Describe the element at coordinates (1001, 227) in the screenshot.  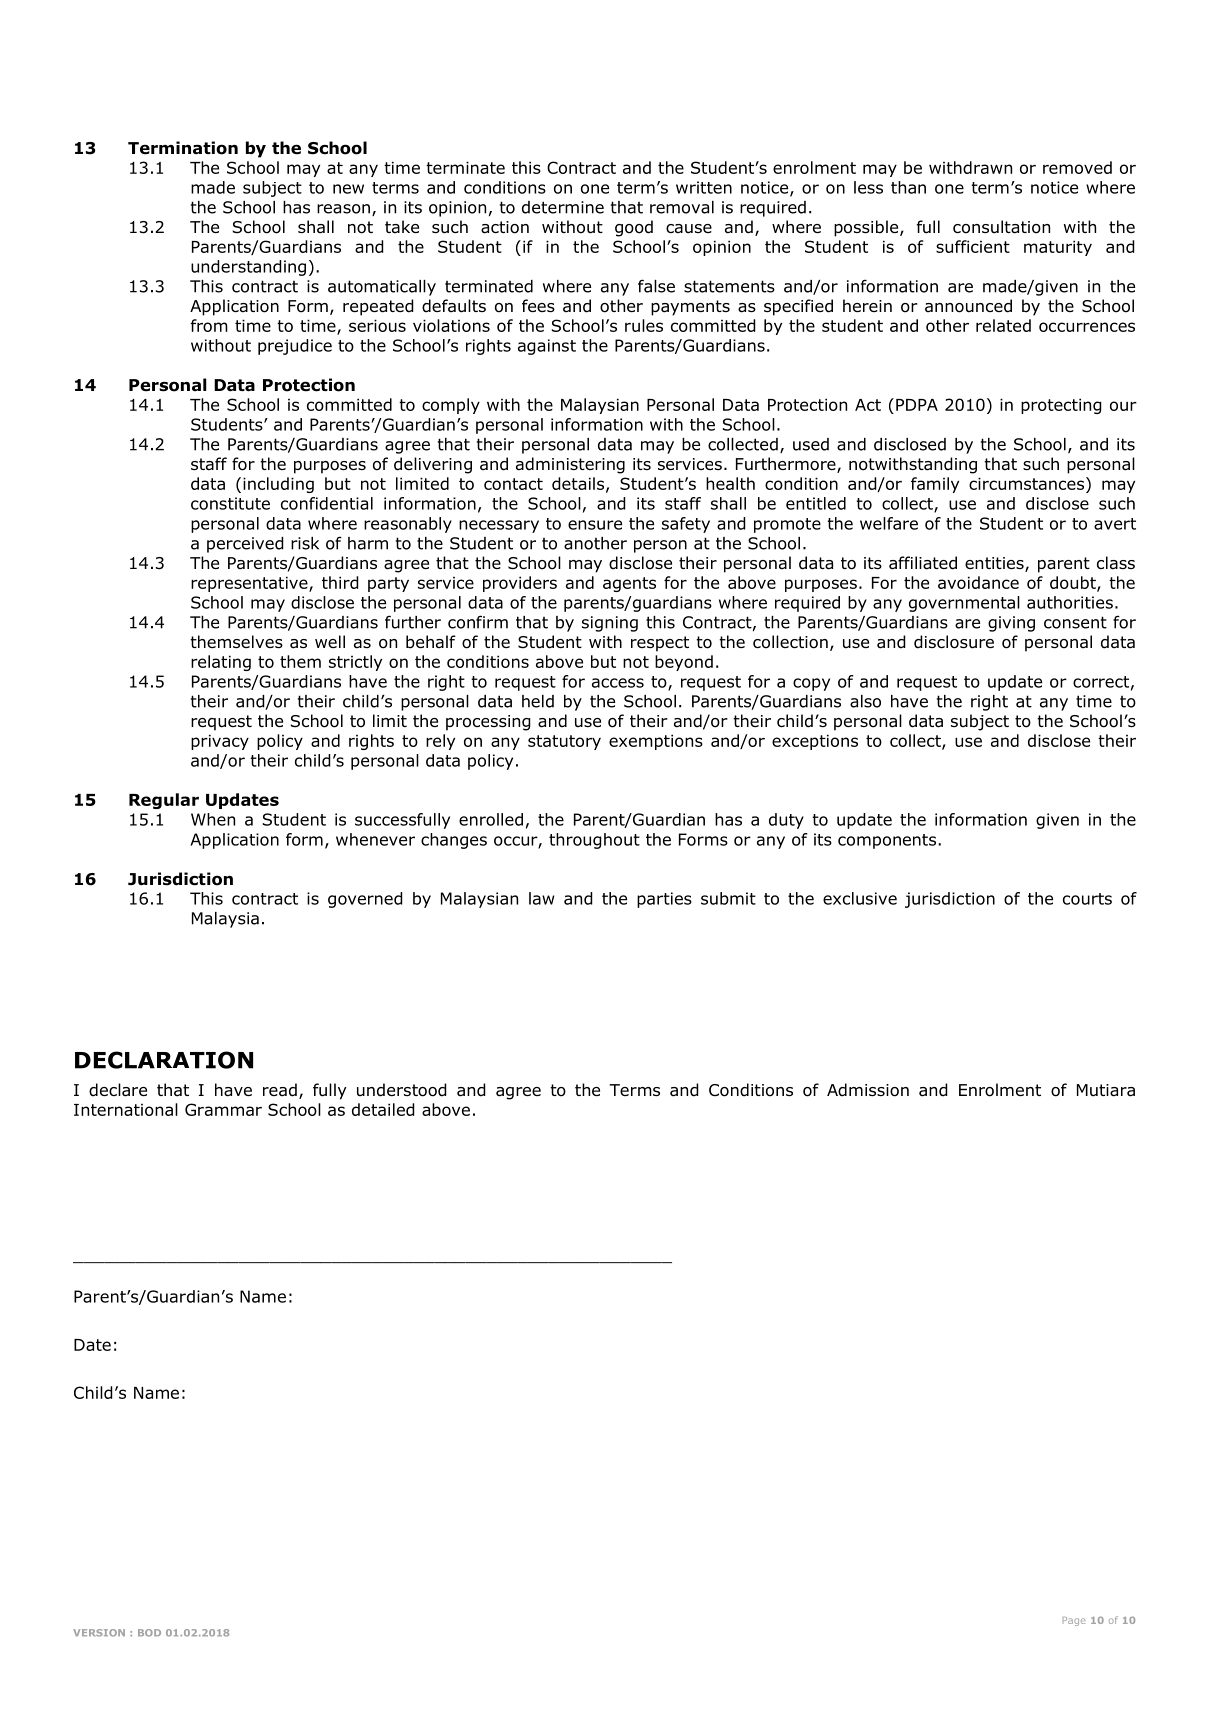
I see `consultation` at that location.
